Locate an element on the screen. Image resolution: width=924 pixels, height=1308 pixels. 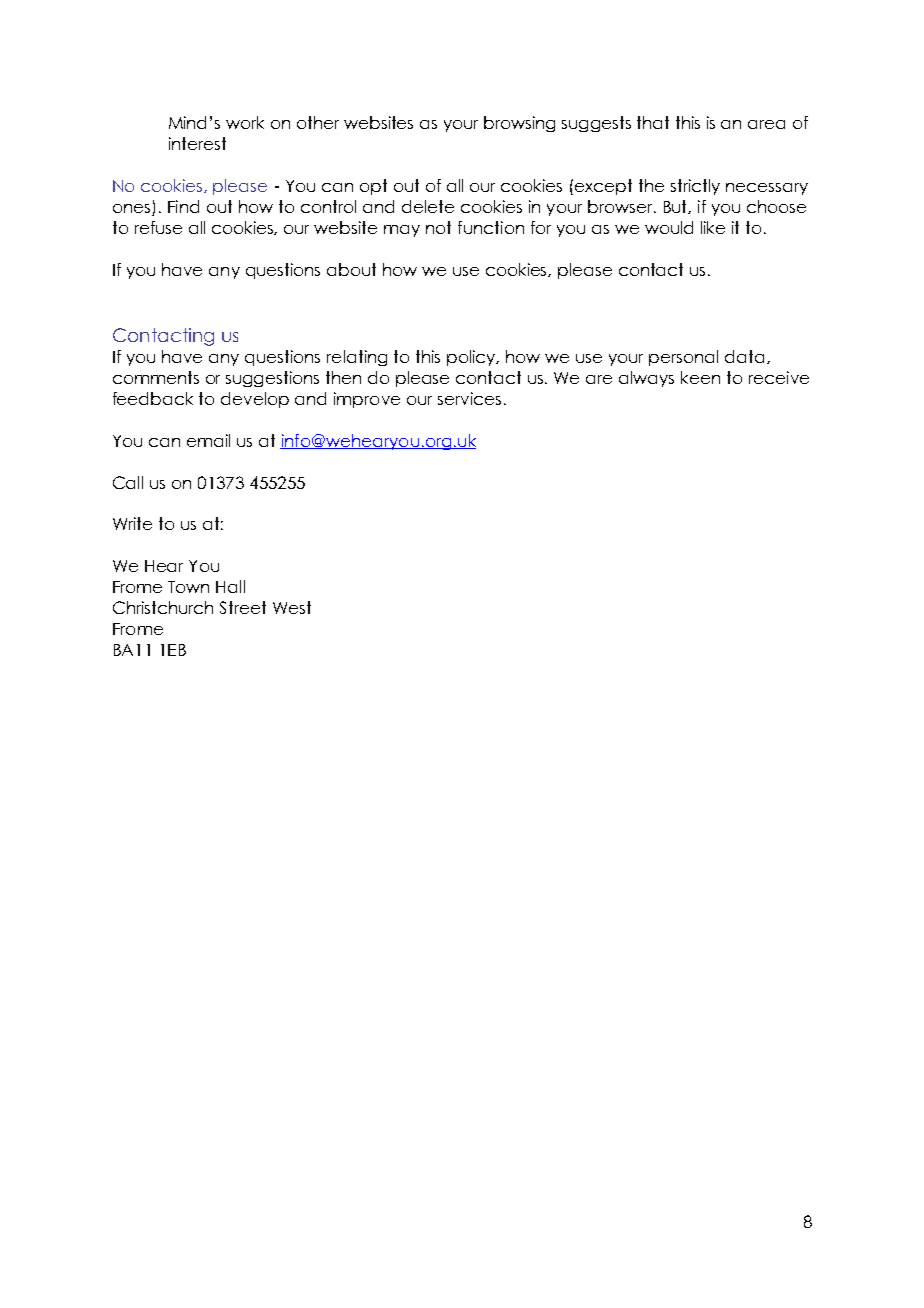
that is located at coordinates (653, 122).
